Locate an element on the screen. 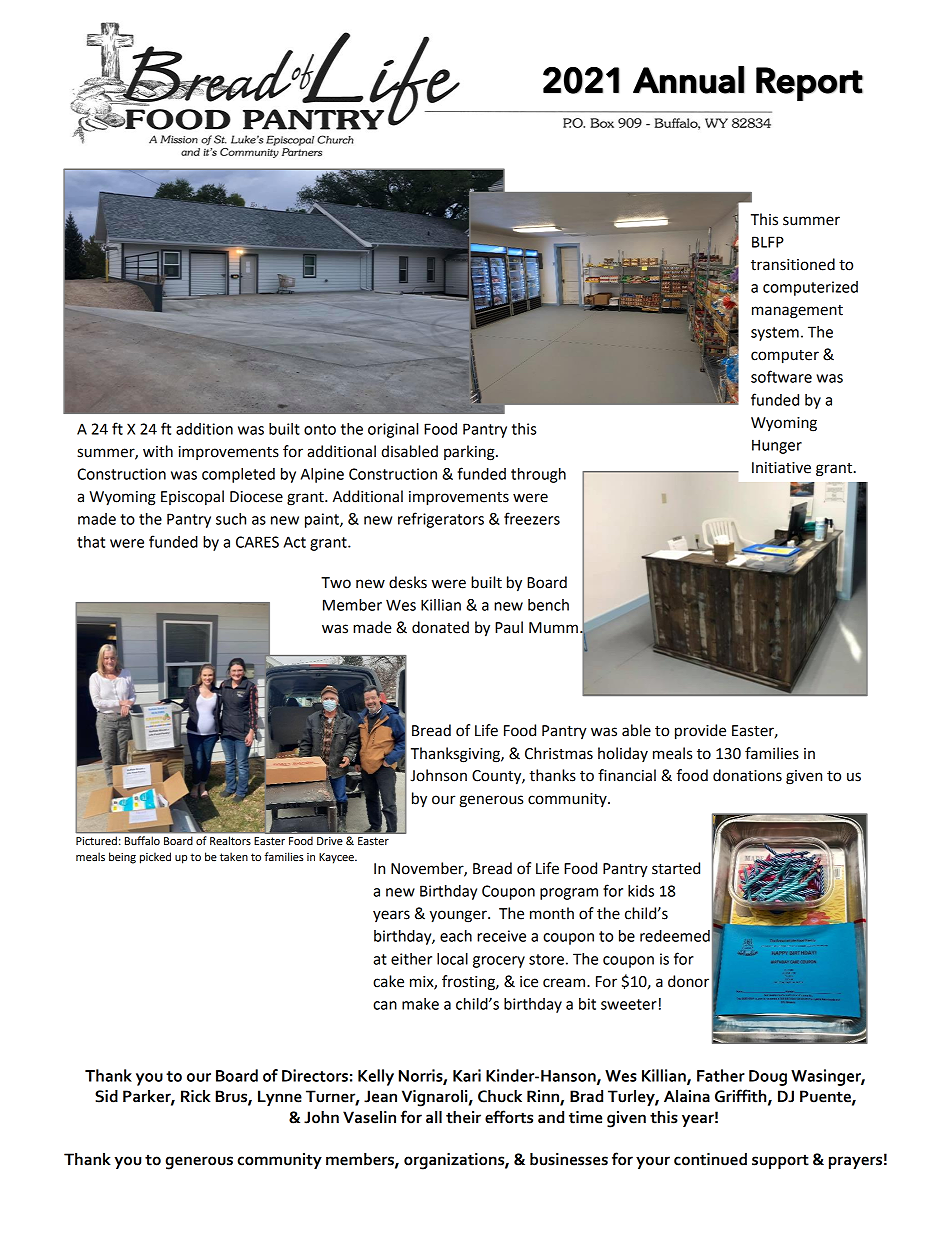 The height and width of the screenshot is (1233, 952). parking is located at coordinates (470, 453).
